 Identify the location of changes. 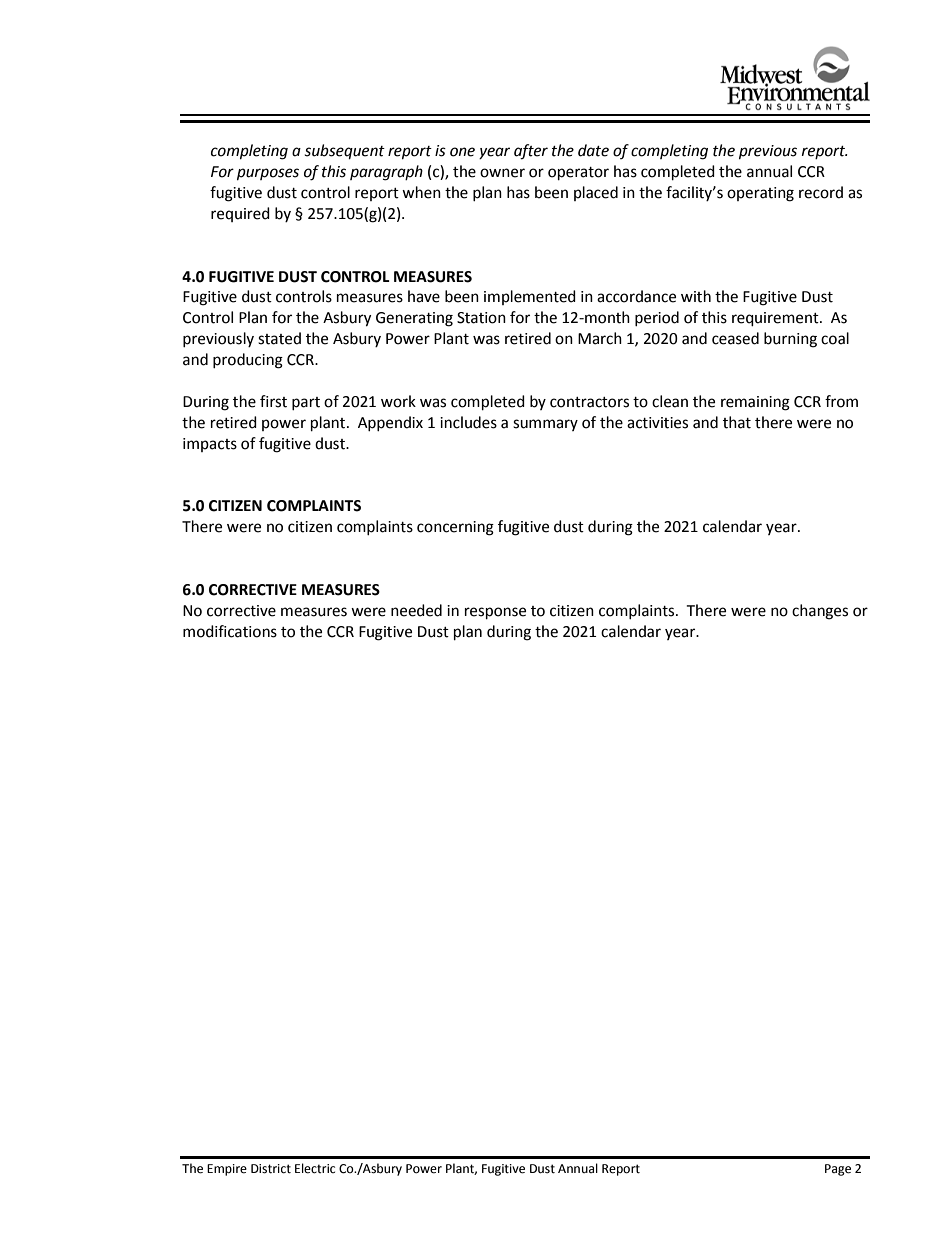
(820, 612).
